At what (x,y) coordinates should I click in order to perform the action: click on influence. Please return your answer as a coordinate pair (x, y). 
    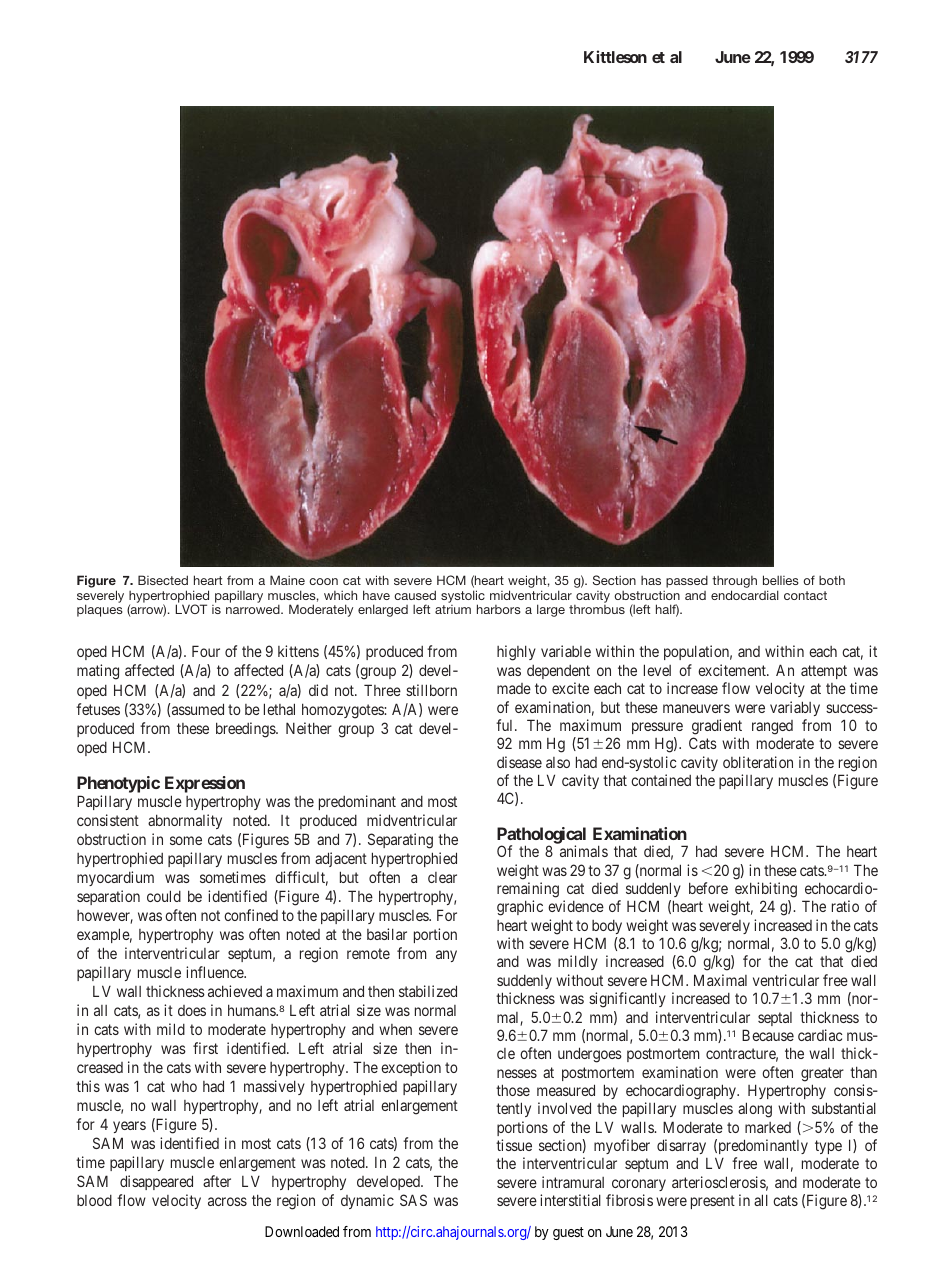
    Looking at the image, I should click on (215, 972).
